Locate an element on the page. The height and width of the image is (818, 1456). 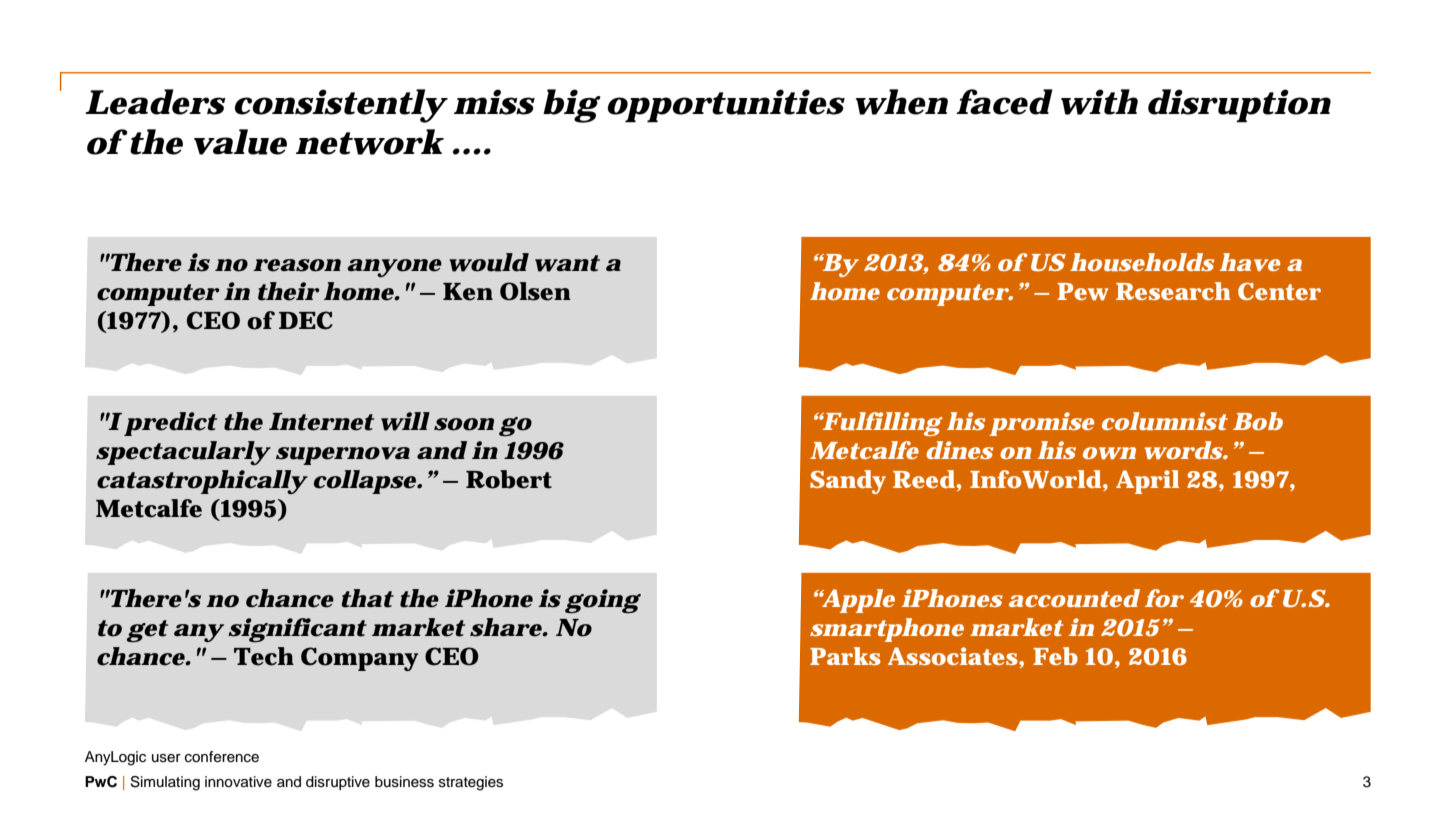
conference is located at coordinates (222, 757).
